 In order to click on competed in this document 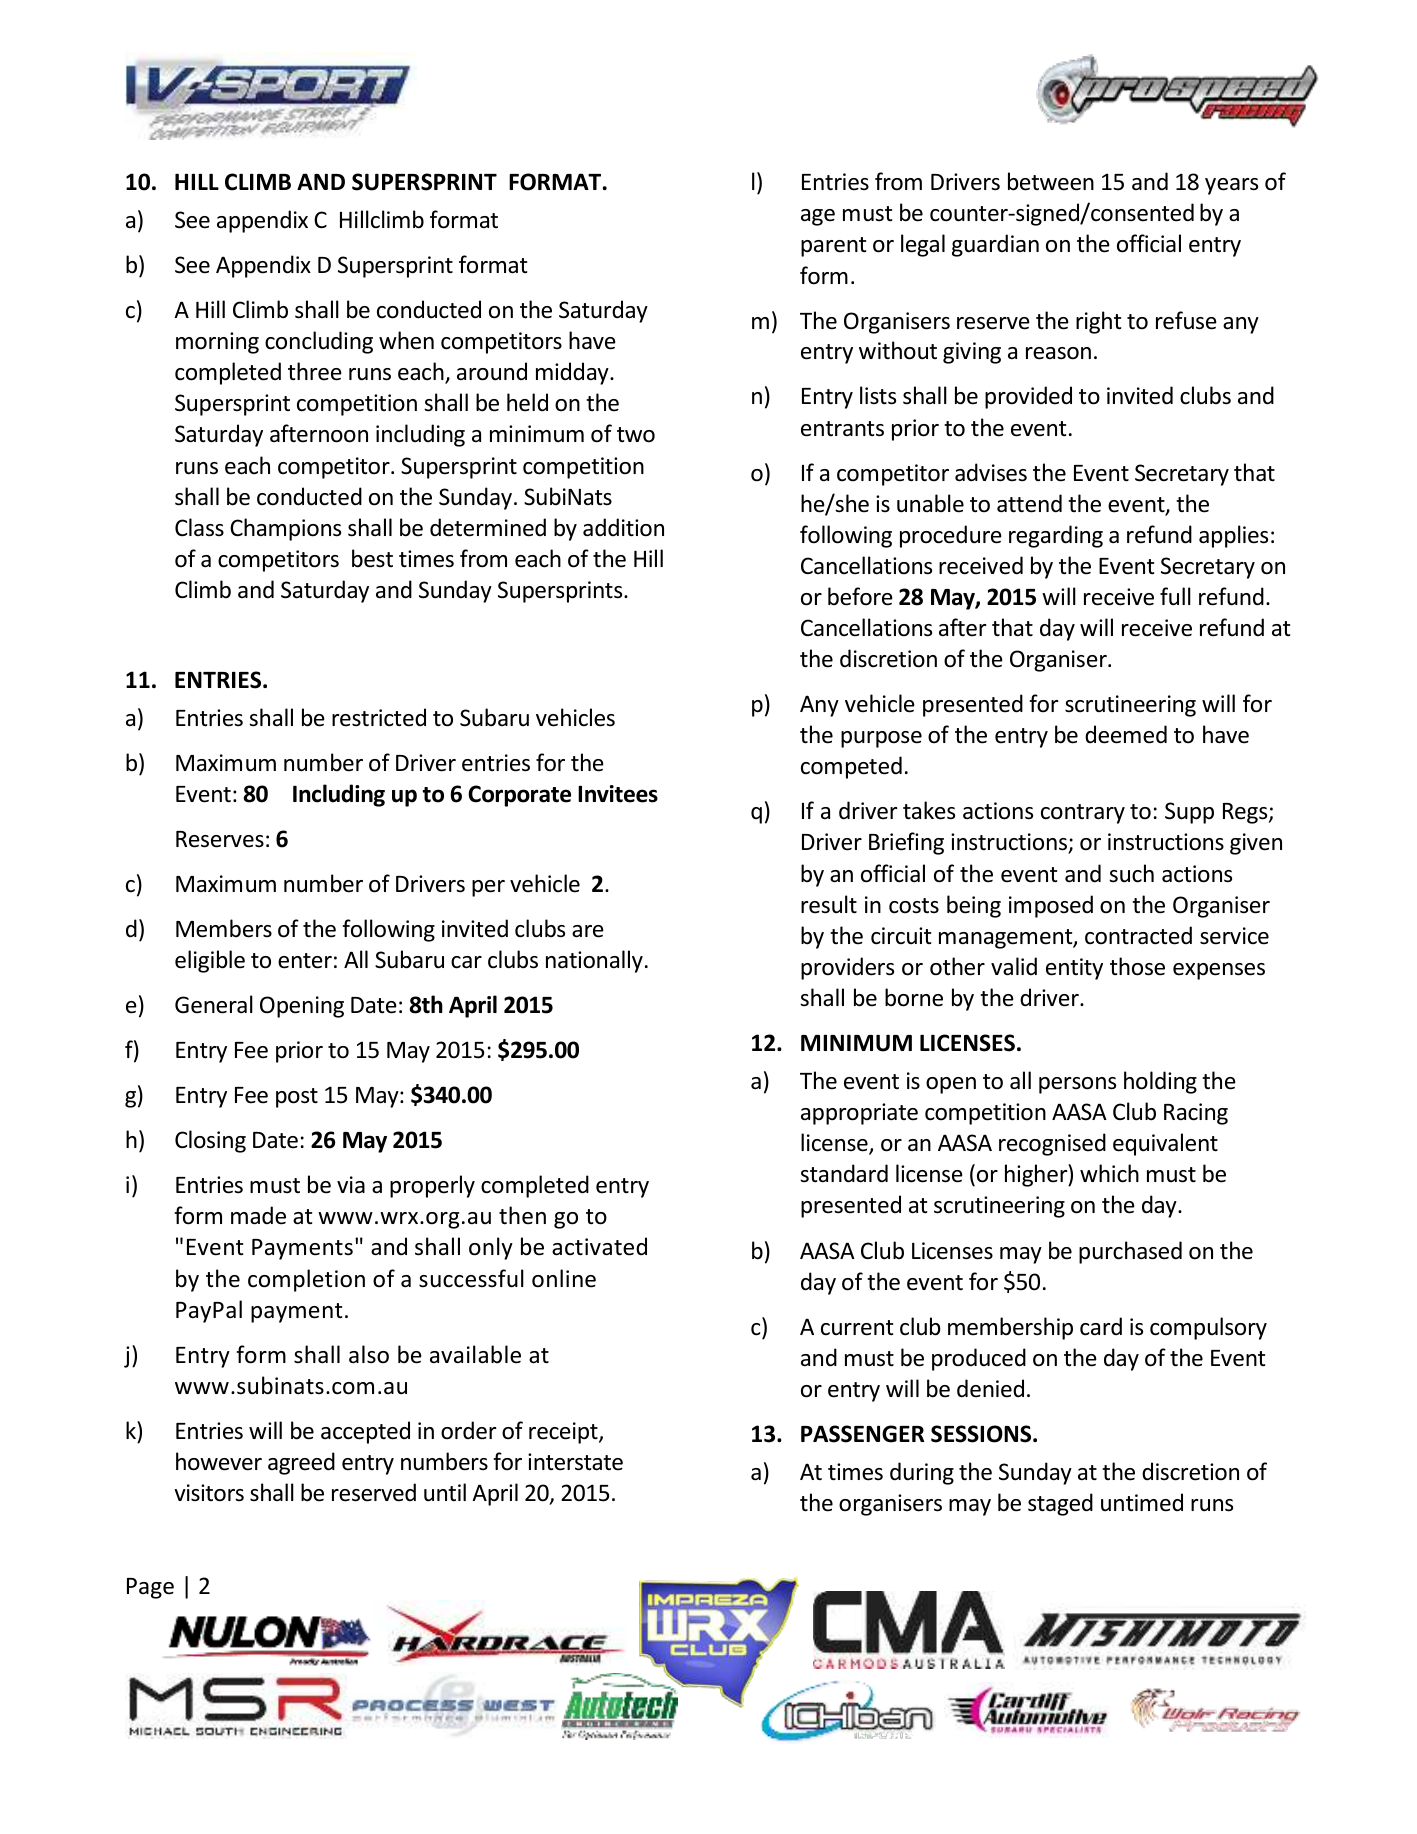, I will do `click(851, 767)`.
